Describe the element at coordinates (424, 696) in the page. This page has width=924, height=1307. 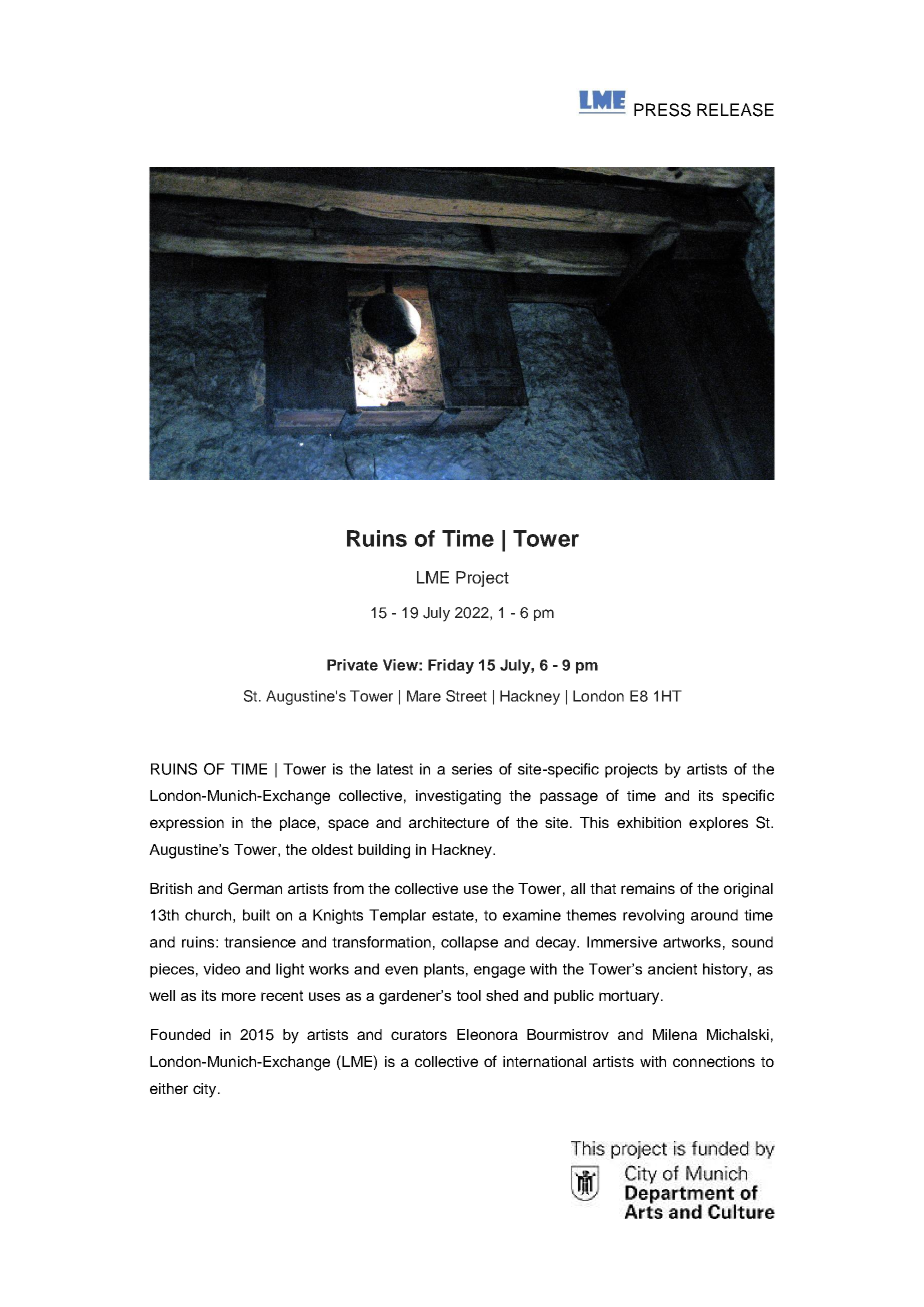
I see `Mare` at that location.
